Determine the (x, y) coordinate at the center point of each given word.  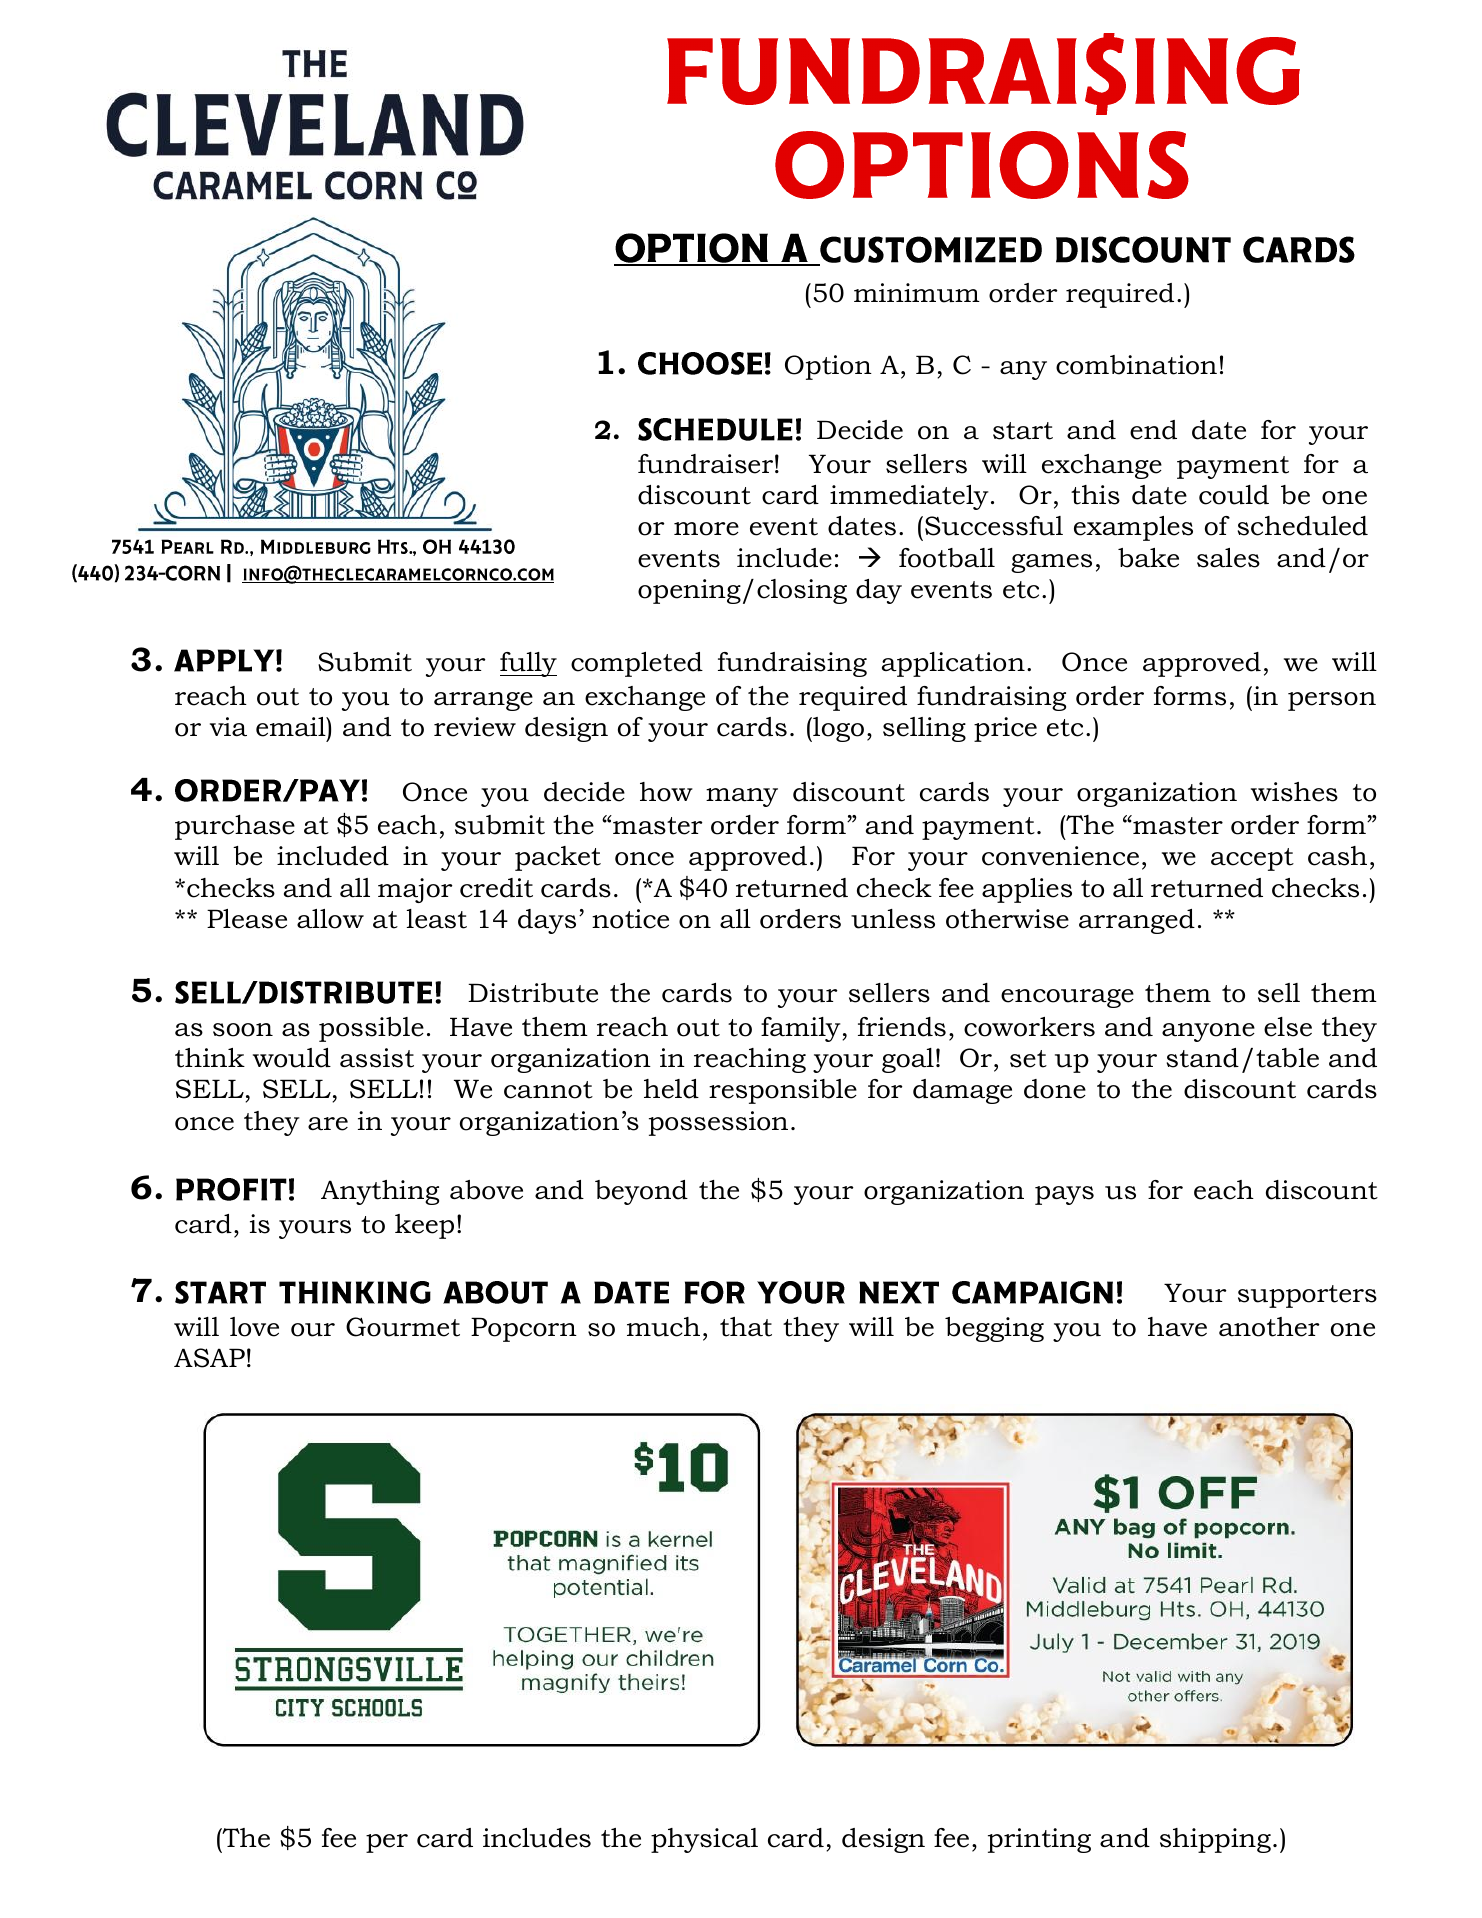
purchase (235, 827)
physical (704, 1840)
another (1269, 1327)
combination (1136, 365)
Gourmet (403, 1327)
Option (828, 367)
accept (1252, 859)
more (706, 529)
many (742, 797)
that (746, 1327)
